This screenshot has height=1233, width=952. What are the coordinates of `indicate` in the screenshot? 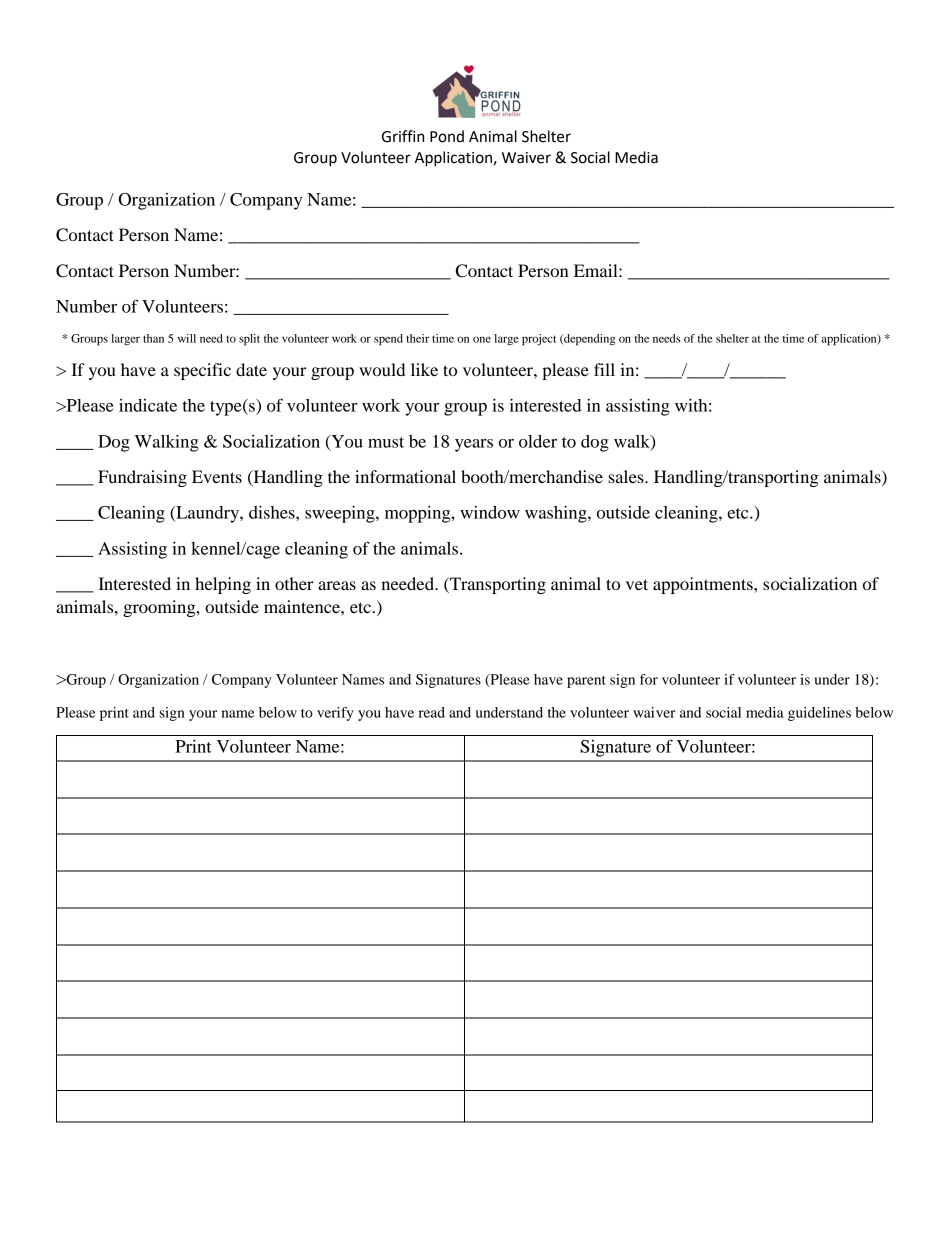 It's located at (148, 405).
